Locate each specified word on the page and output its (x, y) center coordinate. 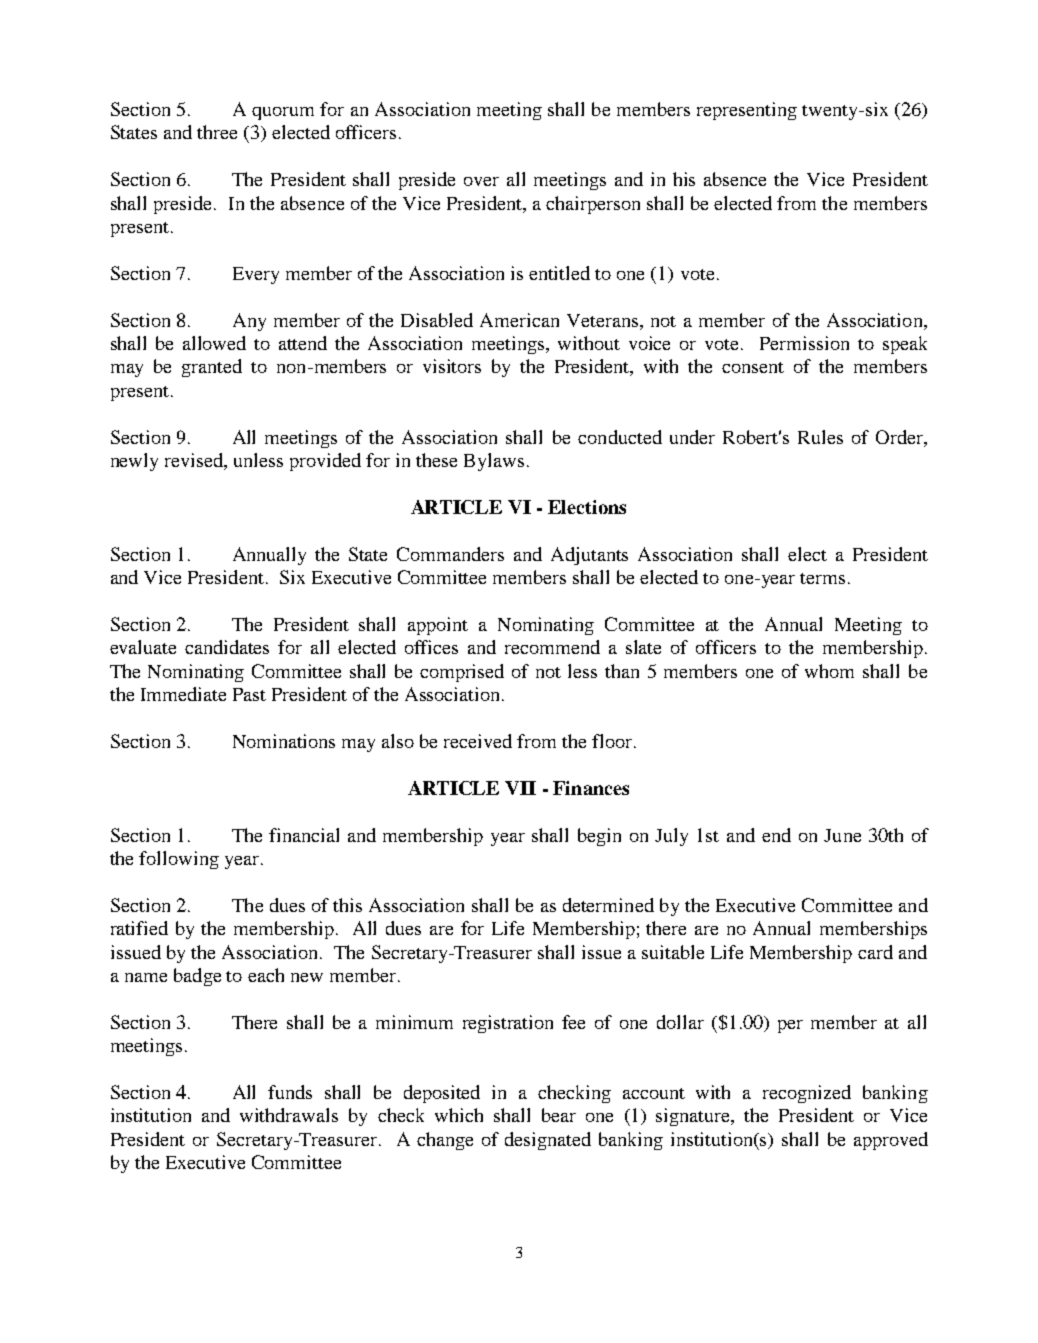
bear (559, 1115)
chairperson (593, 205)
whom (829, 671)
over (481, 181)
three (217, 132)
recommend (552, 647)
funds (290, 1092)
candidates (227, 647)
